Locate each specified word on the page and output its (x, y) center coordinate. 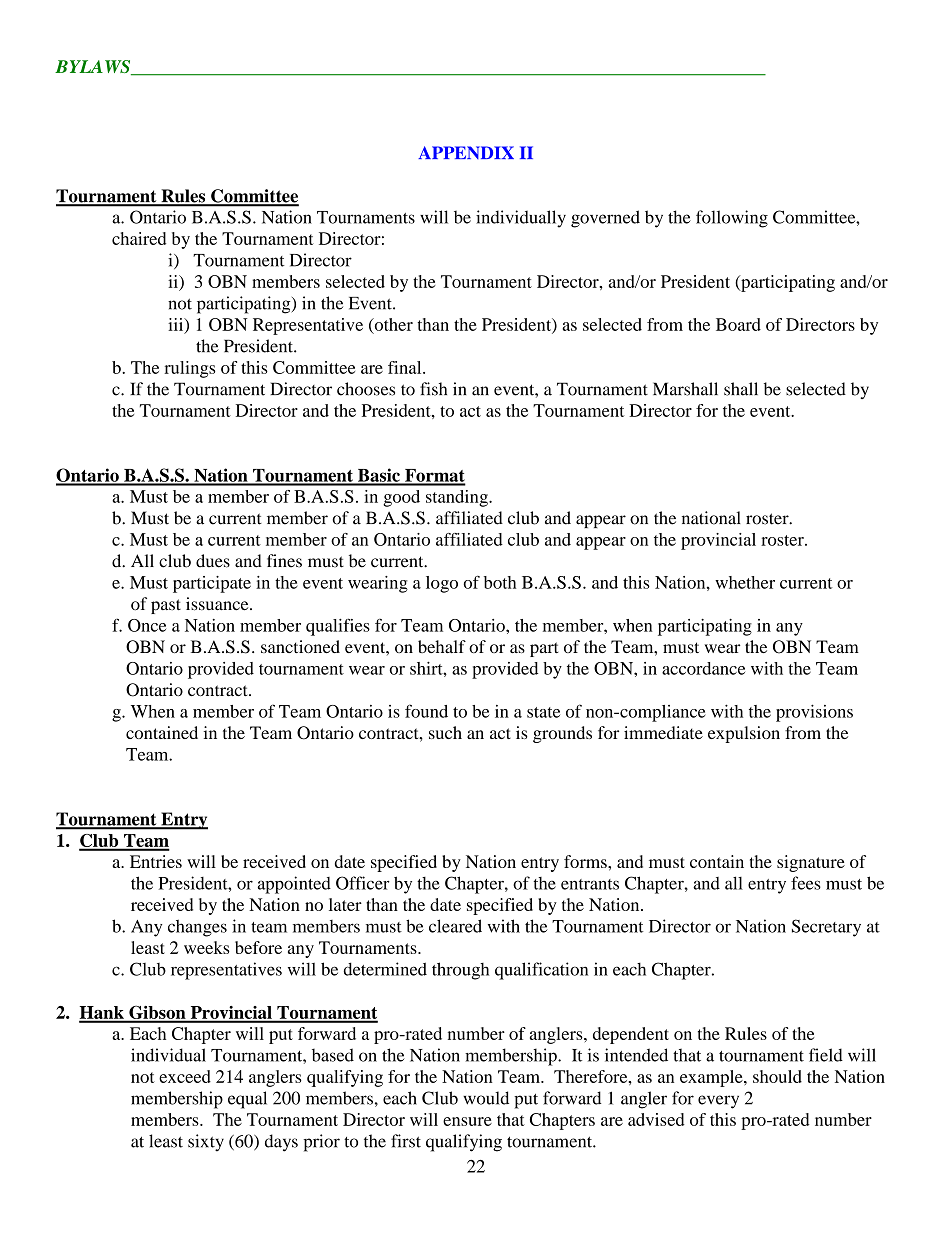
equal (247, 1100)
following (732, 219)
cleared (455, 926)
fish (433, 389)
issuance (218, 604)
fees (806, 883)
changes (197, 928)
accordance (703, 668)
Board (738, 324)
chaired (139, 238)
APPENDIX (466, 152)
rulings (189, 369)
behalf (442, 646)
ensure (467, 1121)
